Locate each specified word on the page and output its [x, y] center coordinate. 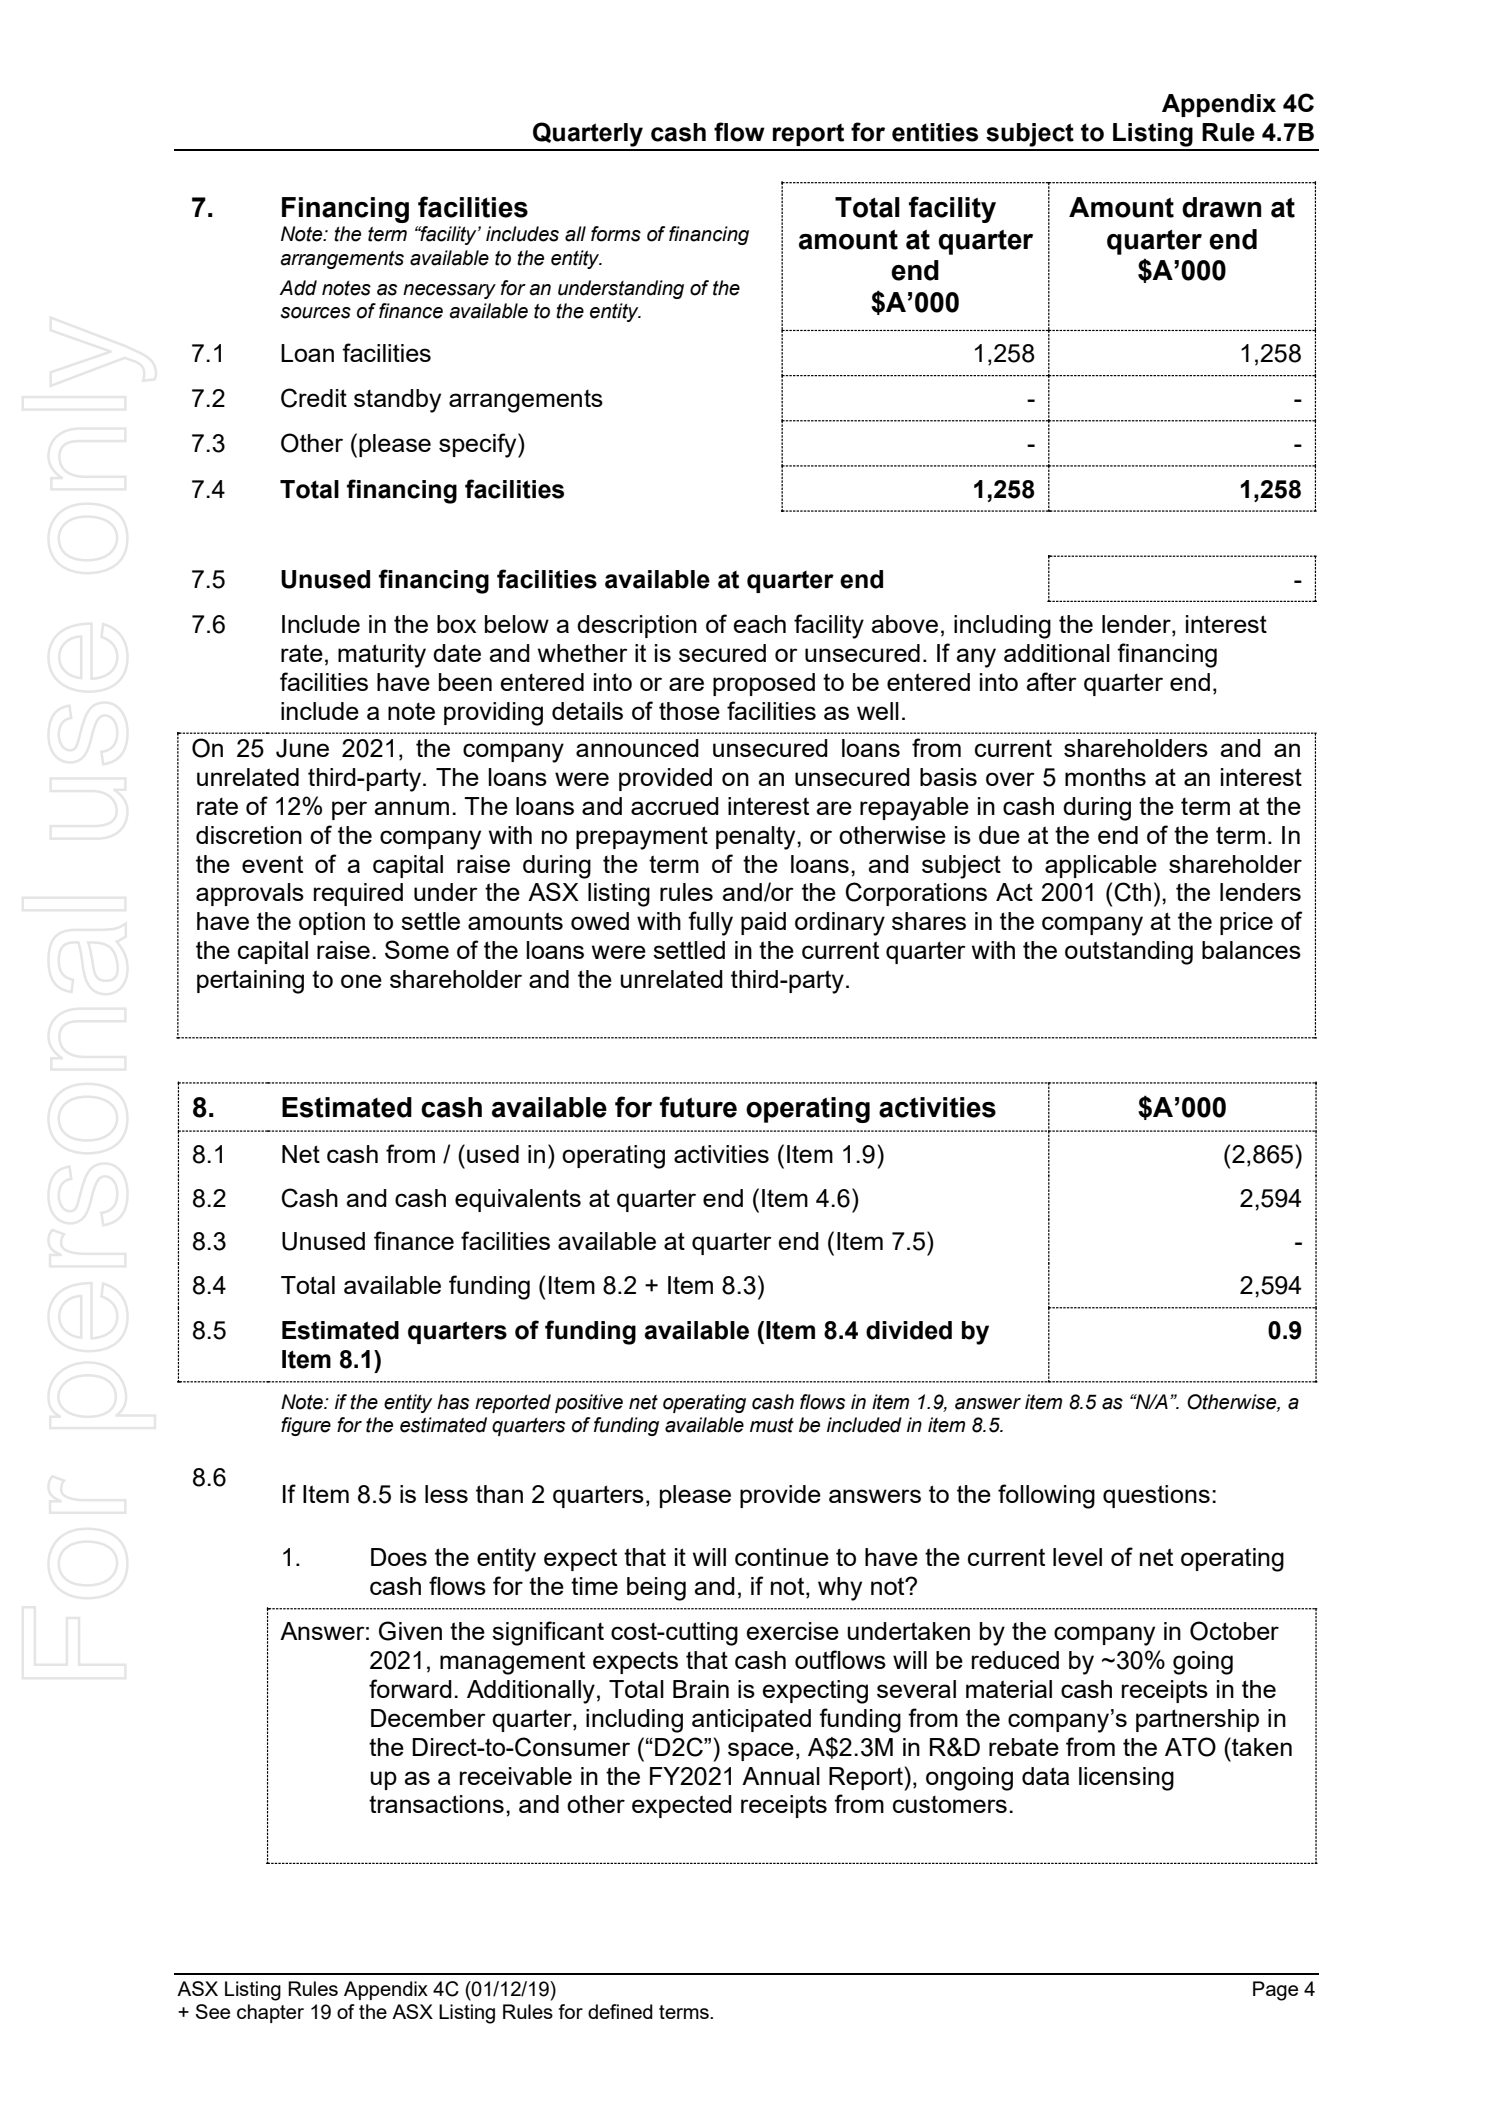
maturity [382, 656]
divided [909, 1330]
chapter [270, 2013]
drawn [1221, 207]
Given [410, 1631]
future [698, 1107]
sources [315, 313]
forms [616, 234]
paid [763, 923]
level [1077, 1557]
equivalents [518, 1200]
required [358, 894]
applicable [1101, 866]
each [759, 624]
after [1051, 681]
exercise [792, 1631]
